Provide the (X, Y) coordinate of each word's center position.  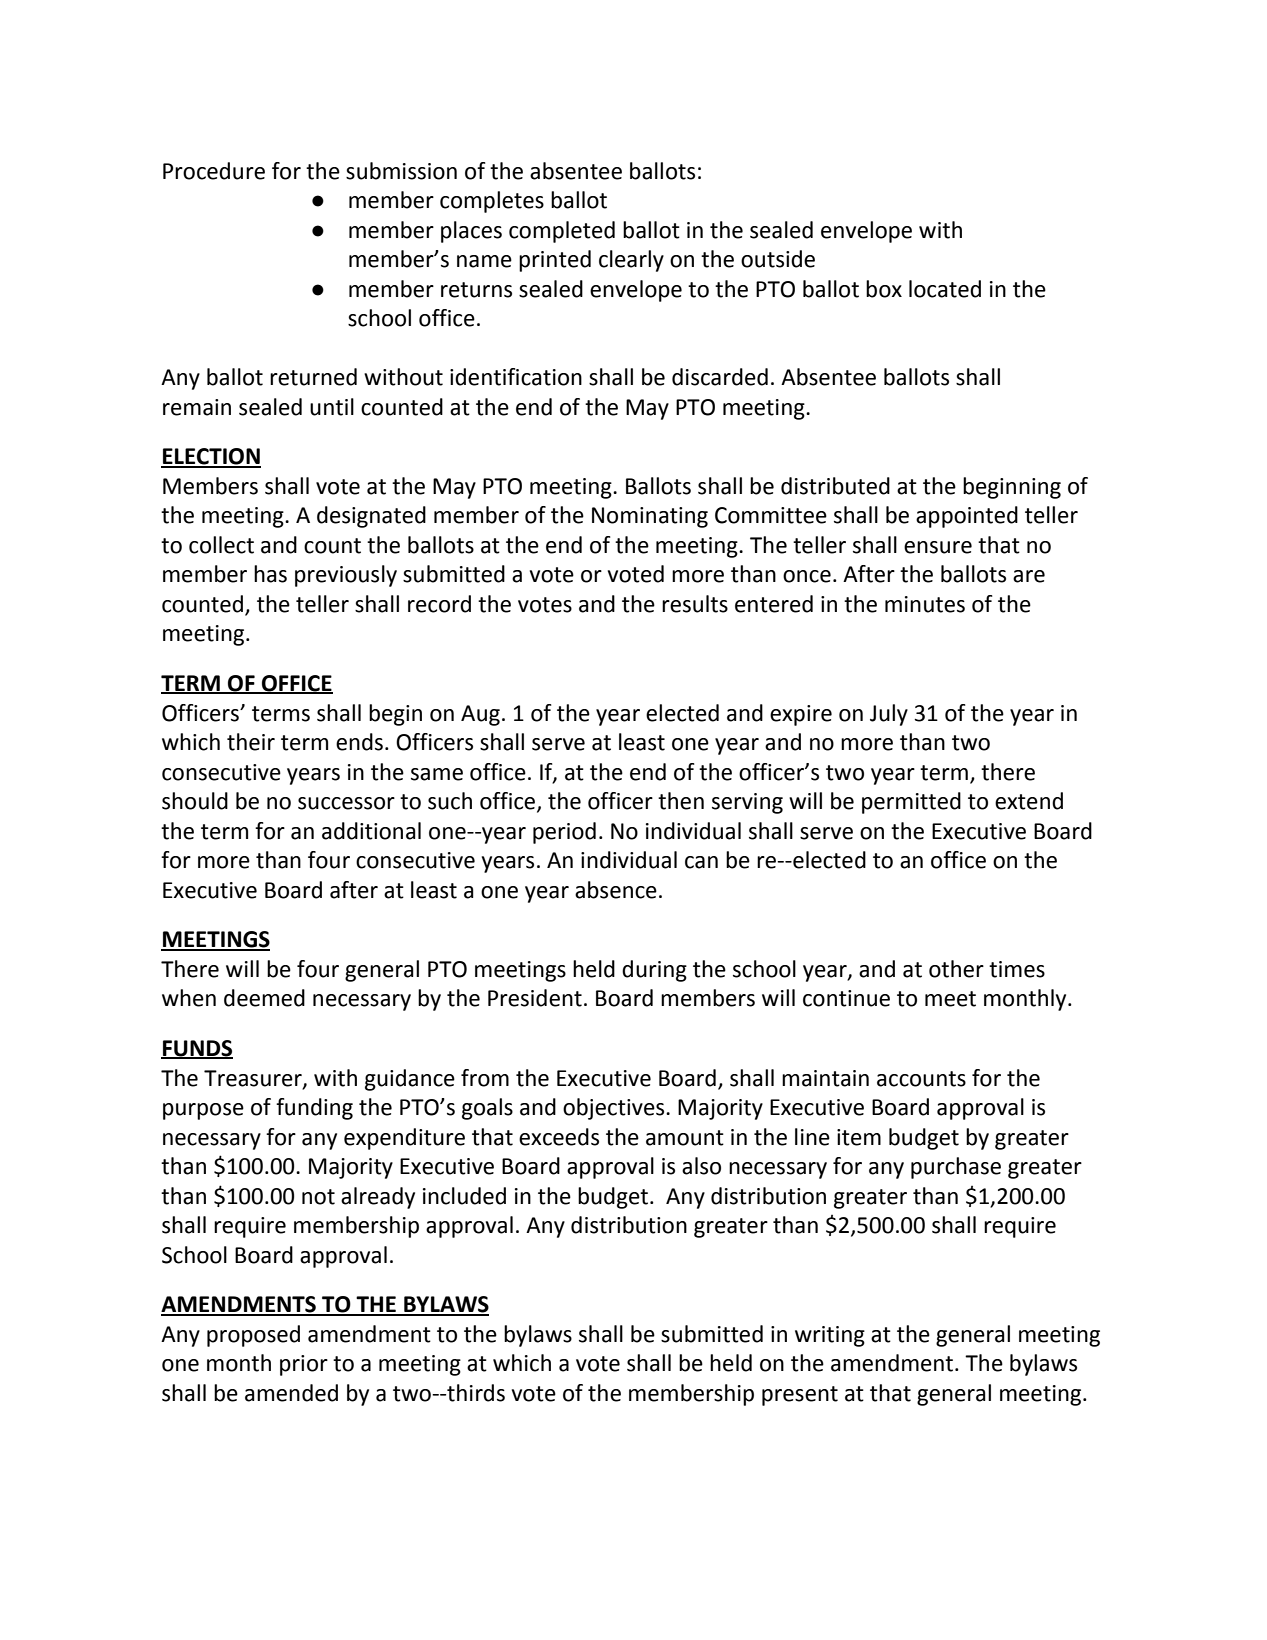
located (945, 289)
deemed (264, 998)
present (800, 1396)
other (956, 969)
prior (304, 1365)
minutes (925, 604)
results (695, 604)
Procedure (214, 171)
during (654, 971)
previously (346, 576)
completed (562, 232)
